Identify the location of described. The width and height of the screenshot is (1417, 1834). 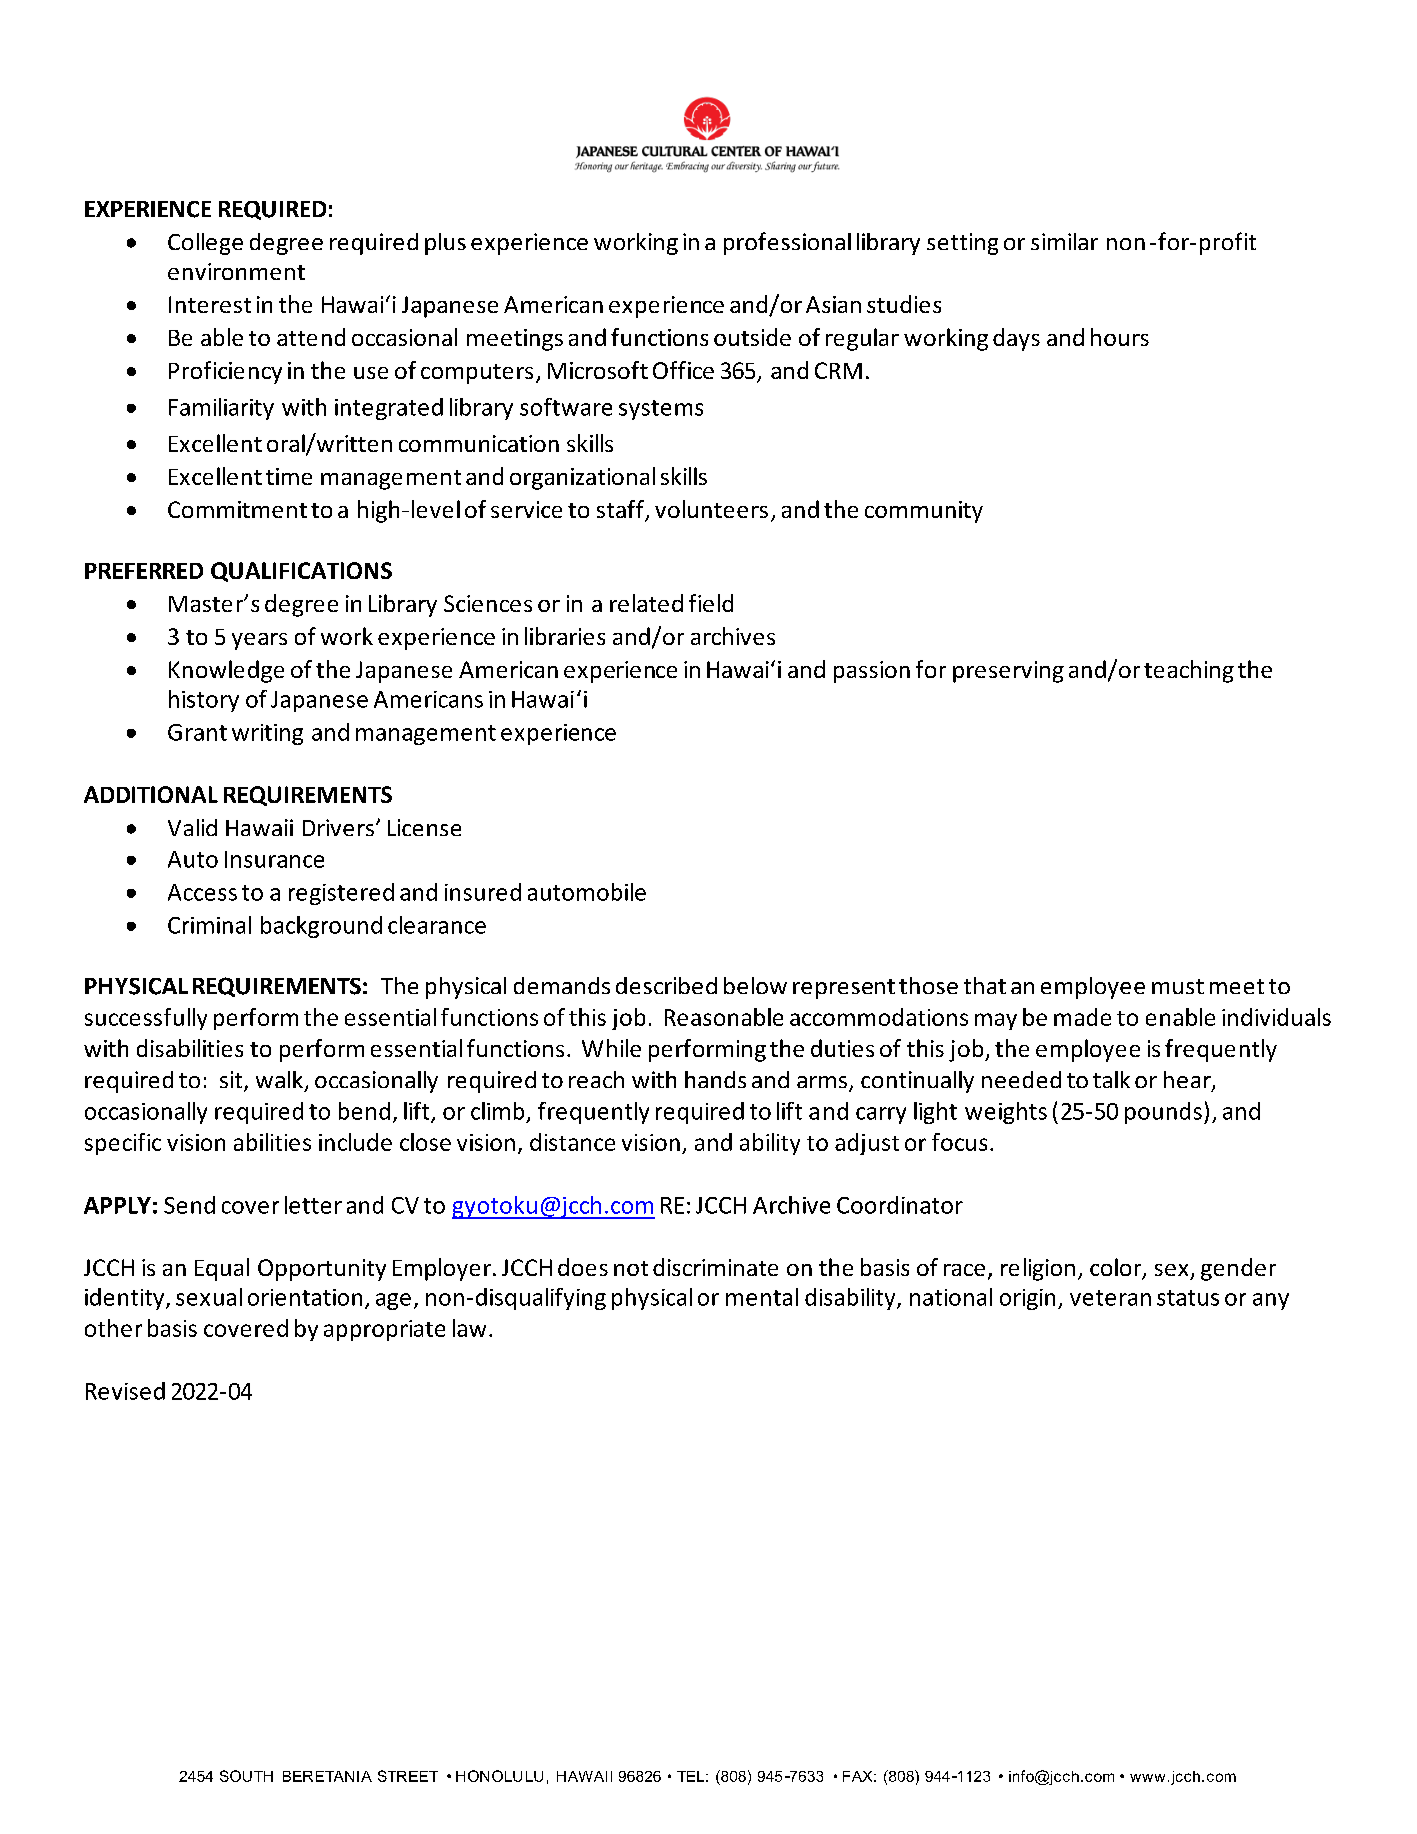
(666, 985).
